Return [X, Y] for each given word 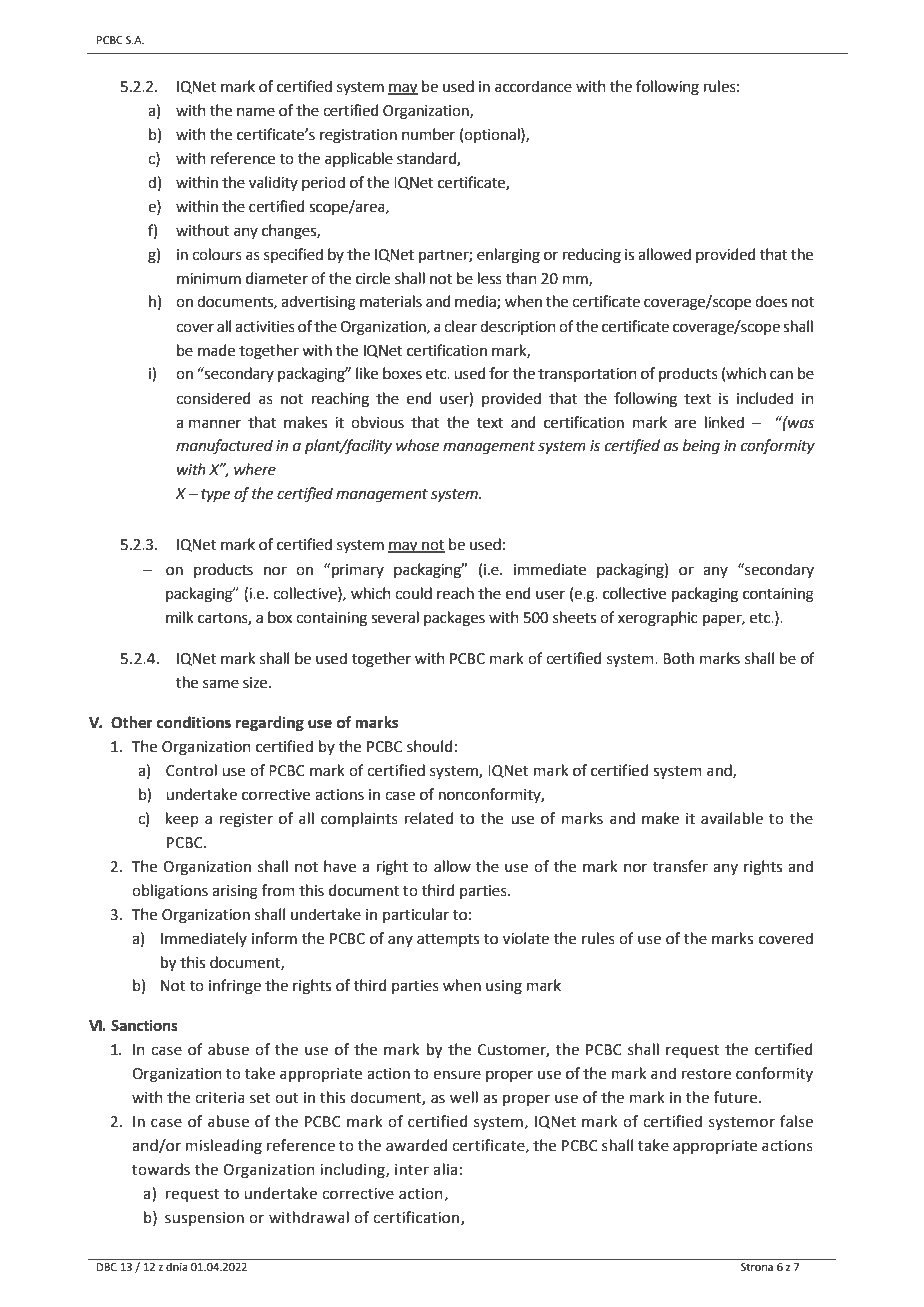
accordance [533, 86]
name [256, 112]
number [428, 134]
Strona [757, 1267]
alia [445, 1169]
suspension [204, 1219]
